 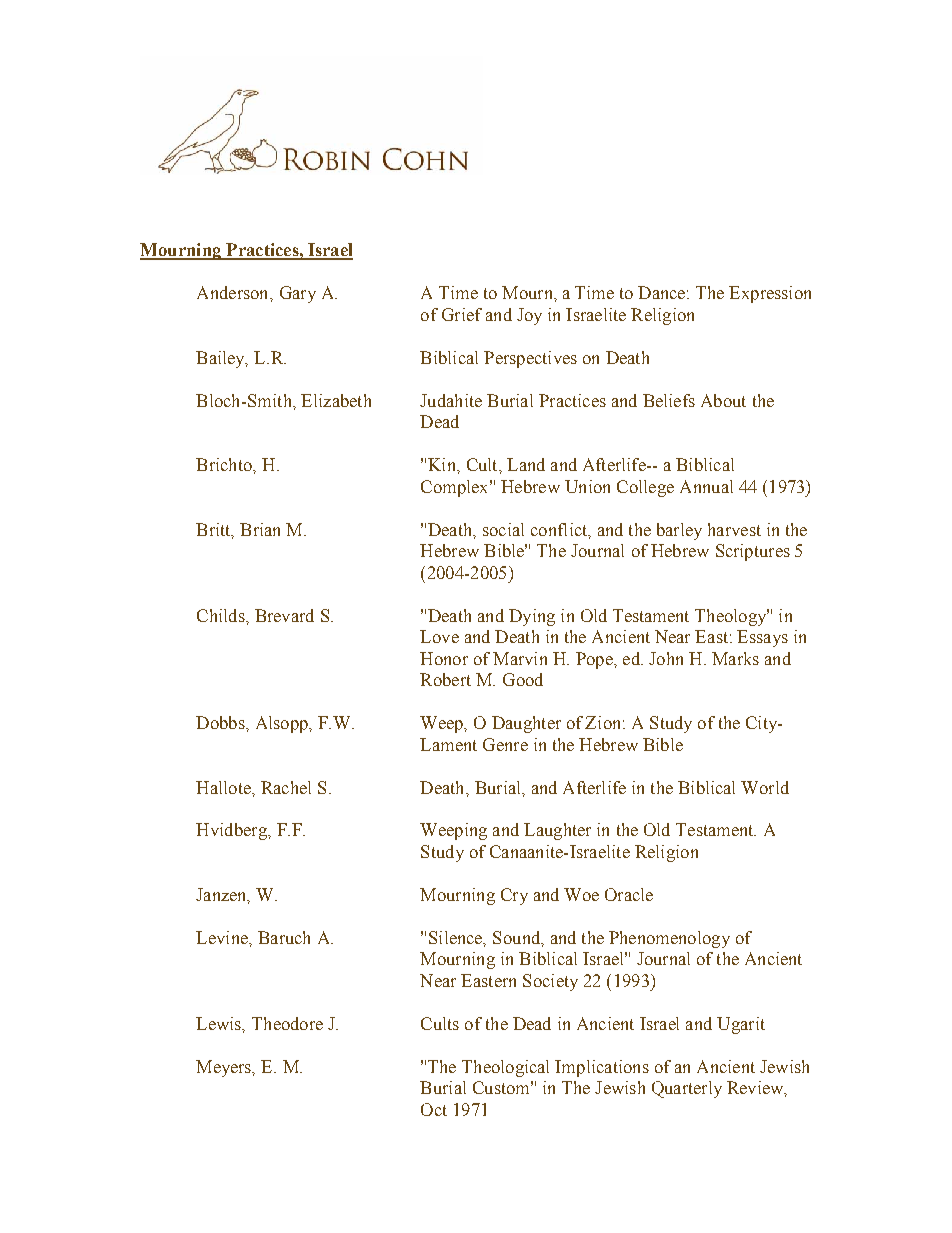 I want to click on Good, so click(x=523, y=679).
